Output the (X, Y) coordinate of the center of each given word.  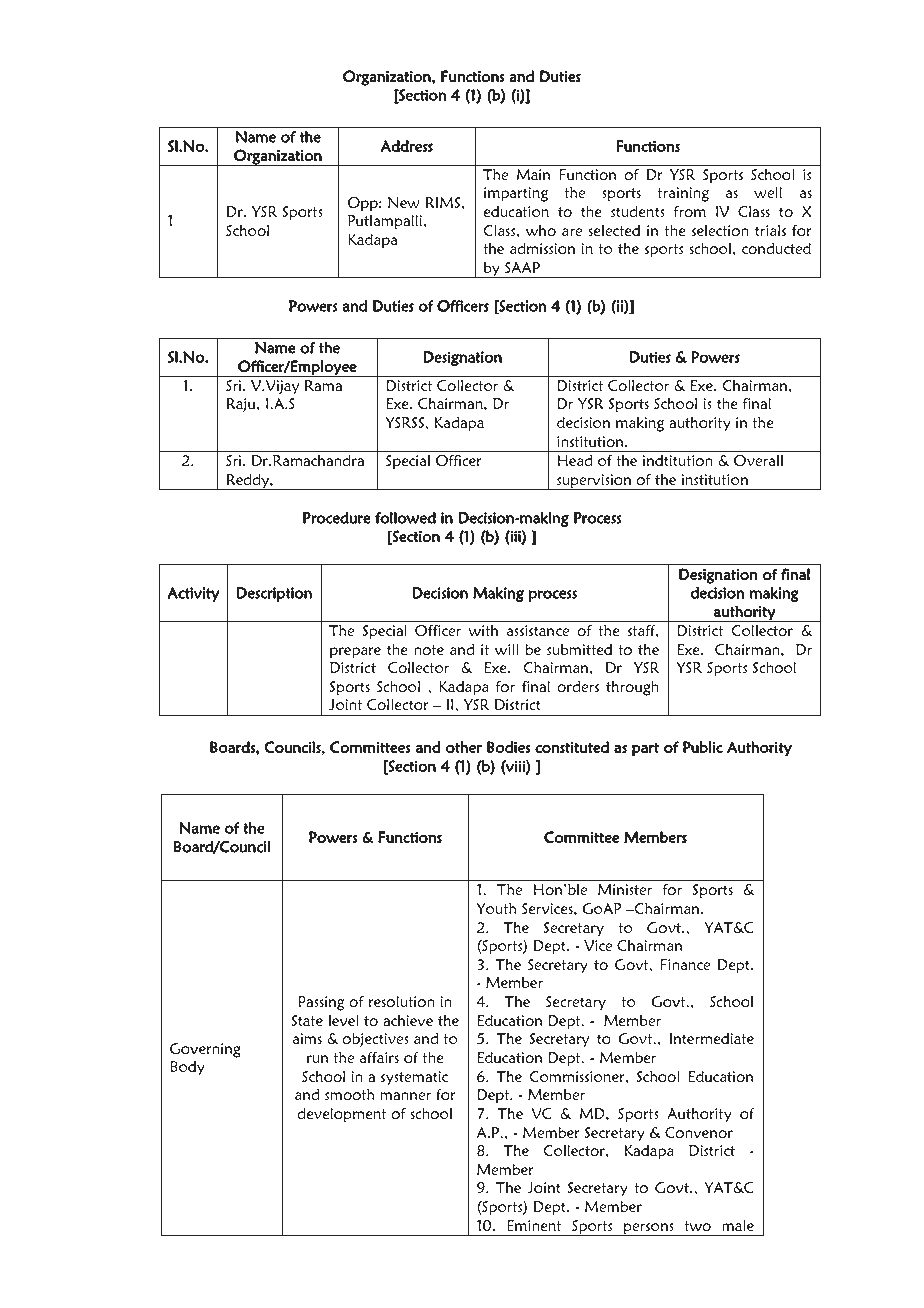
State (307, 1020)
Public (703, 747)
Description (274, 594)
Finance (685, 964)
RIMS (444, 202)
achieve (408, 1020)
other (464, 747)
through (632, 688)
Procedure (337, 518)
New (404, 202)
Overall (758, 461)
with (483, 630)
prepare (355, 653)
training (683, 194)
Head (574, 460)
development (342, 1115)
